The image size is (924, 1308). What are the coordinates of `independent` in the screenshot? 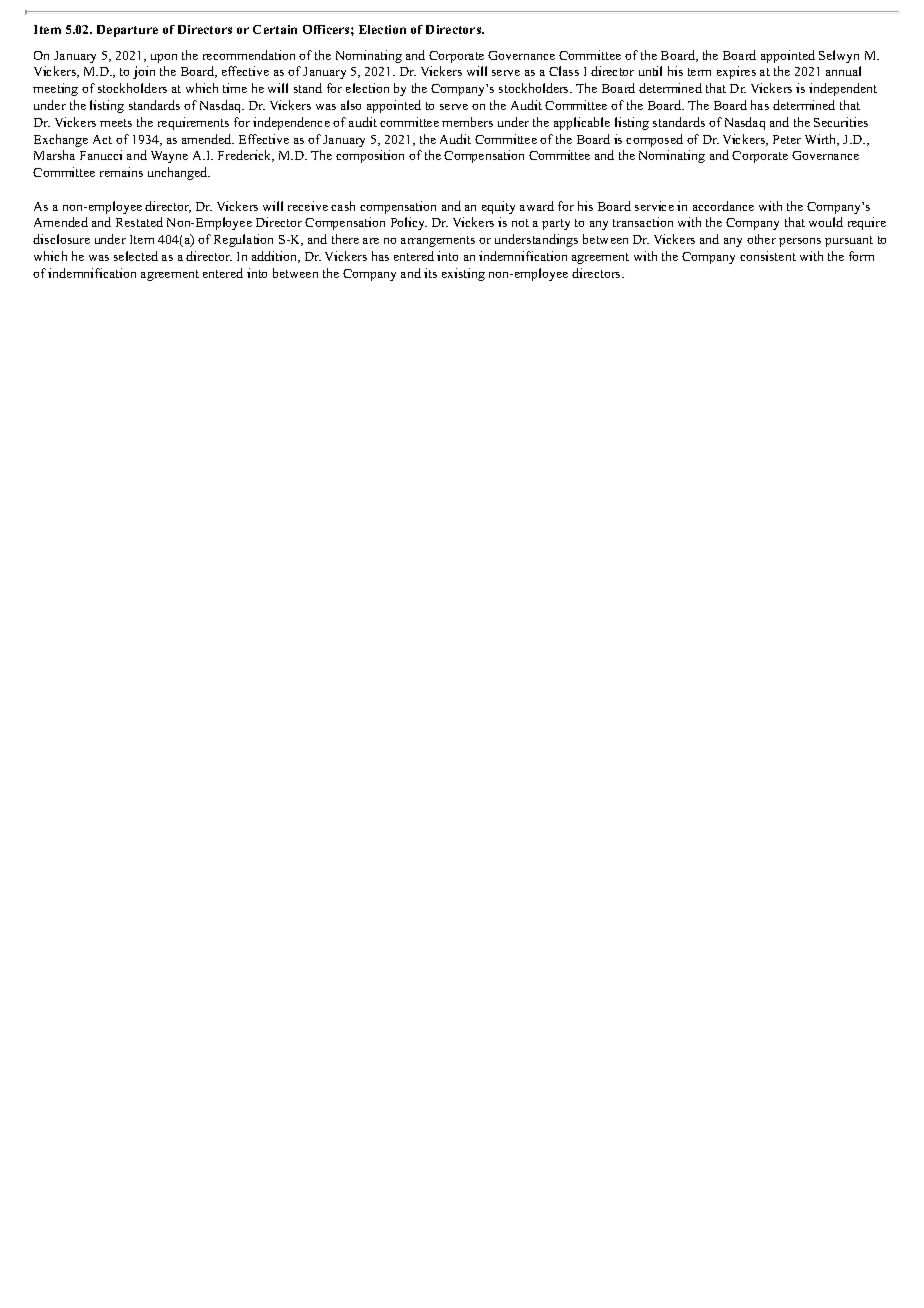 It's located at (843, 89).
